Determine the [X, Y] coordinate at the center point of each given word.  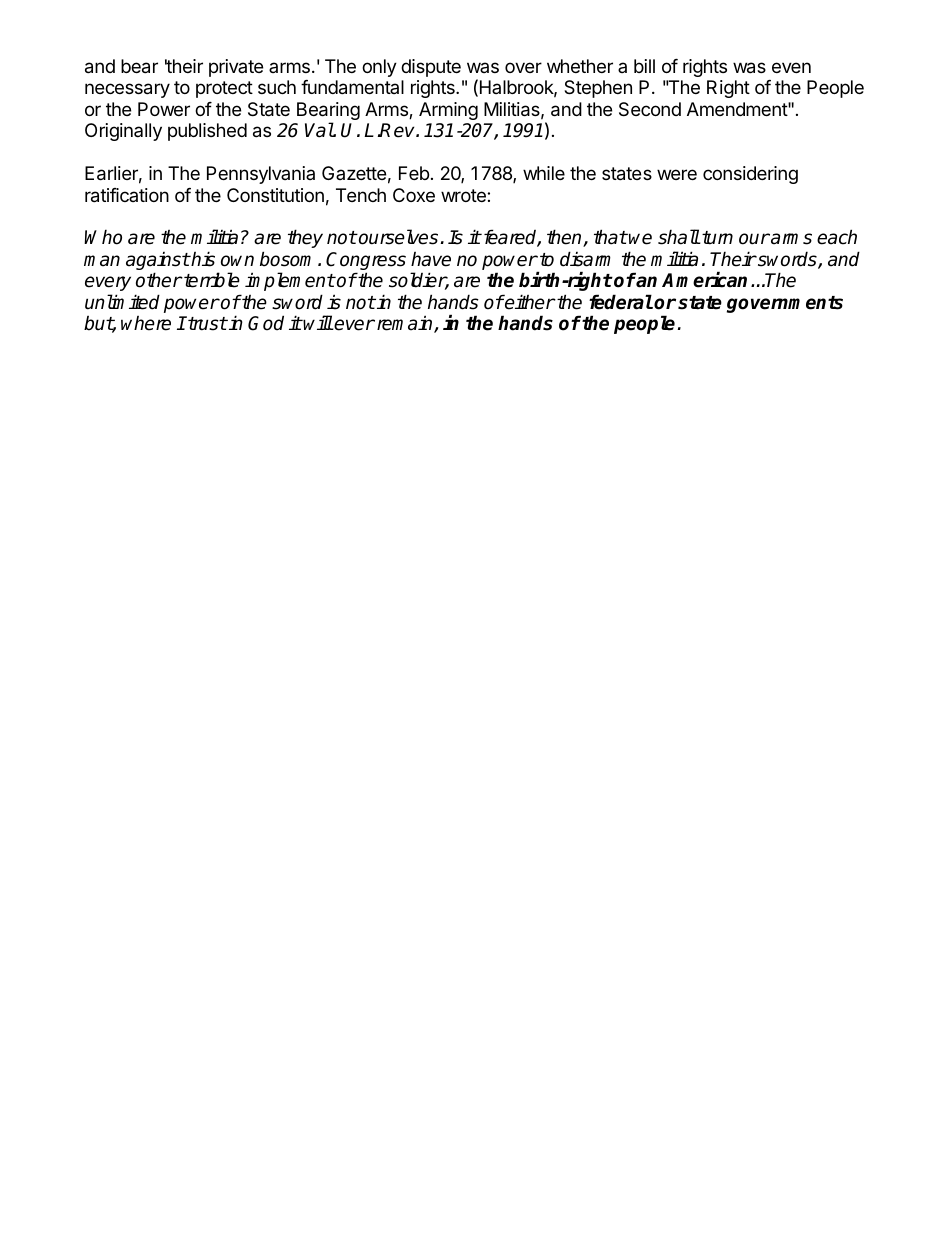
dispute [431, 68]
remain [406, 324]
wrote [464, 195]
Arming [448, 111]
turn [716, 238]
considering [750, 175]
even [791, 67]
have [431, 259]
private [236, 68]
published [207, 132]
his [202, 259]
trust [206, 323]
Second [650, 109]
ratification [127, 195]
